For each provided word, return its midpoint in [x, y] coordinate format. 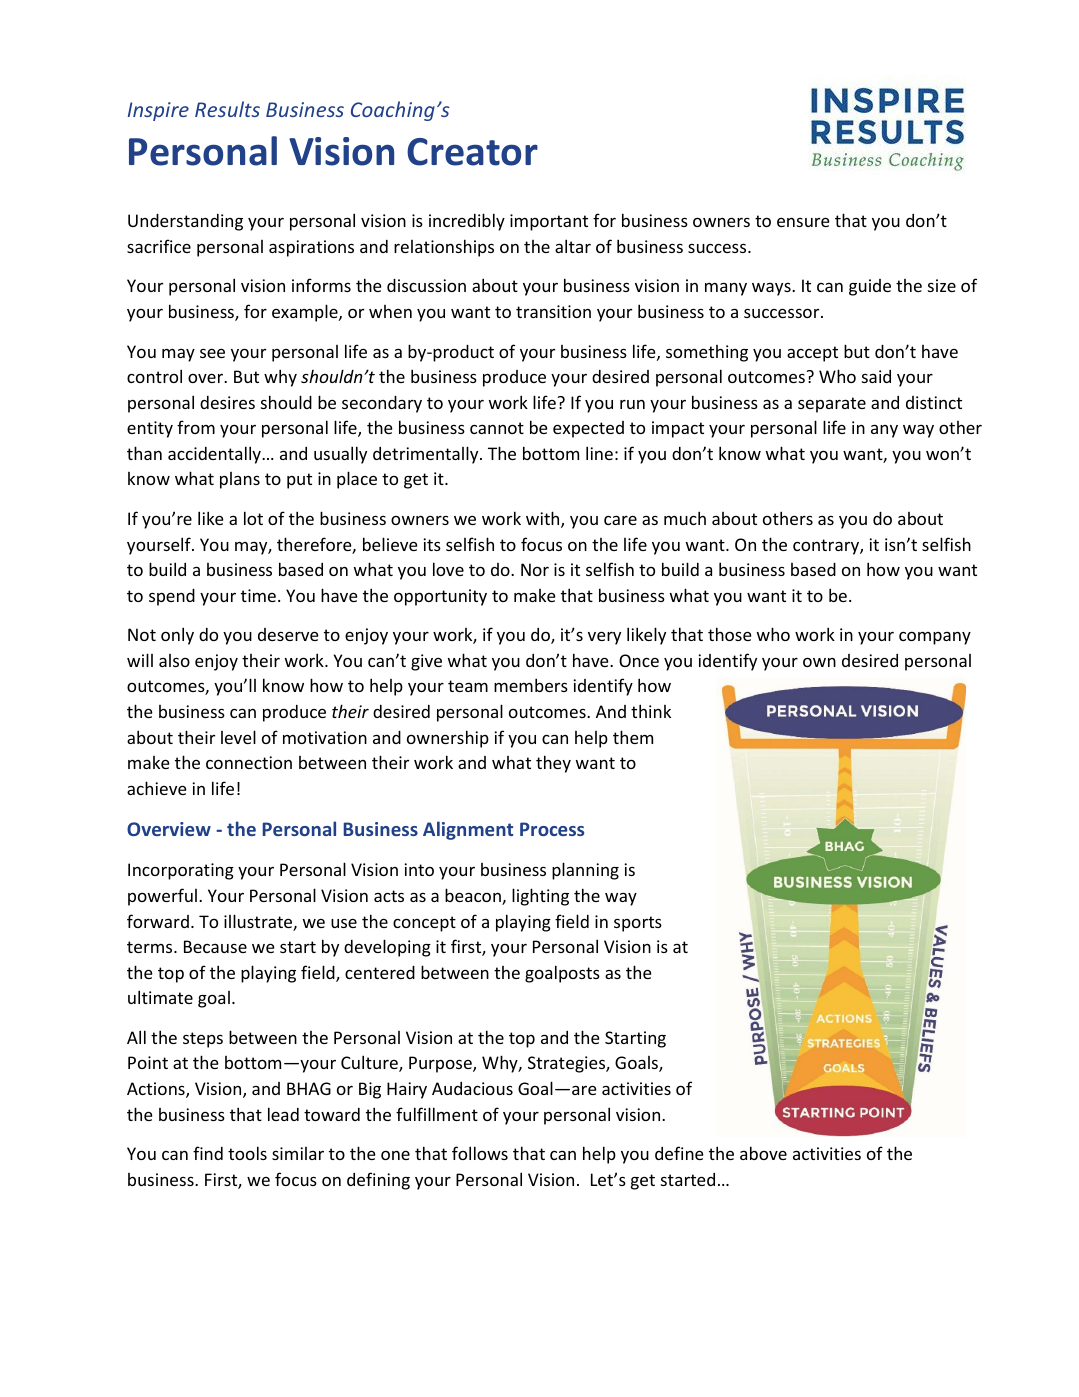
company [935, 638]
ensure [803, 222]
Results [227, 109]
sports [638, 924]
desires [227, 402]
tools [247, 1153]
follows [480, 1153]
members [531, 685]
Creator [472, 152]
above [763, 1153]
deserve [288, 634]
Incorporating [181, 871]
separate [832, 405]
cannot [497, 428]
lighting [540, 897]
